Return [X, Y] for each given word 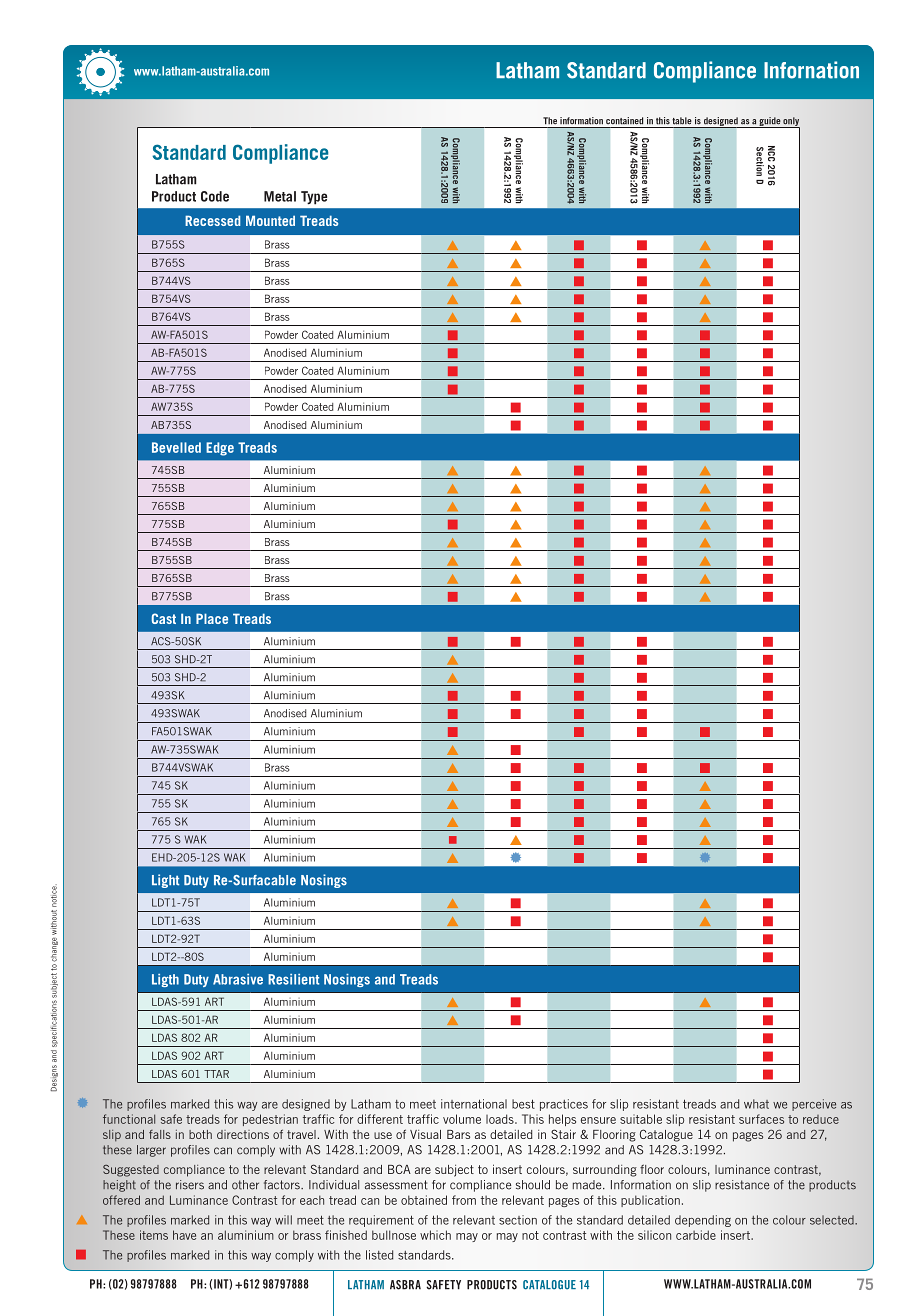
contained [624, 121]
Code [215, 196]
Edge [220, 449]
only [790, 123]
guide [769, 122]
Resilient [293, 979]
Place [212, 618]
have [184, 1235]
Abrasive [238, 979]
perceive [814, 1105]
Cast [164, 618]
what [756, 1104]
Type [314, 198]
